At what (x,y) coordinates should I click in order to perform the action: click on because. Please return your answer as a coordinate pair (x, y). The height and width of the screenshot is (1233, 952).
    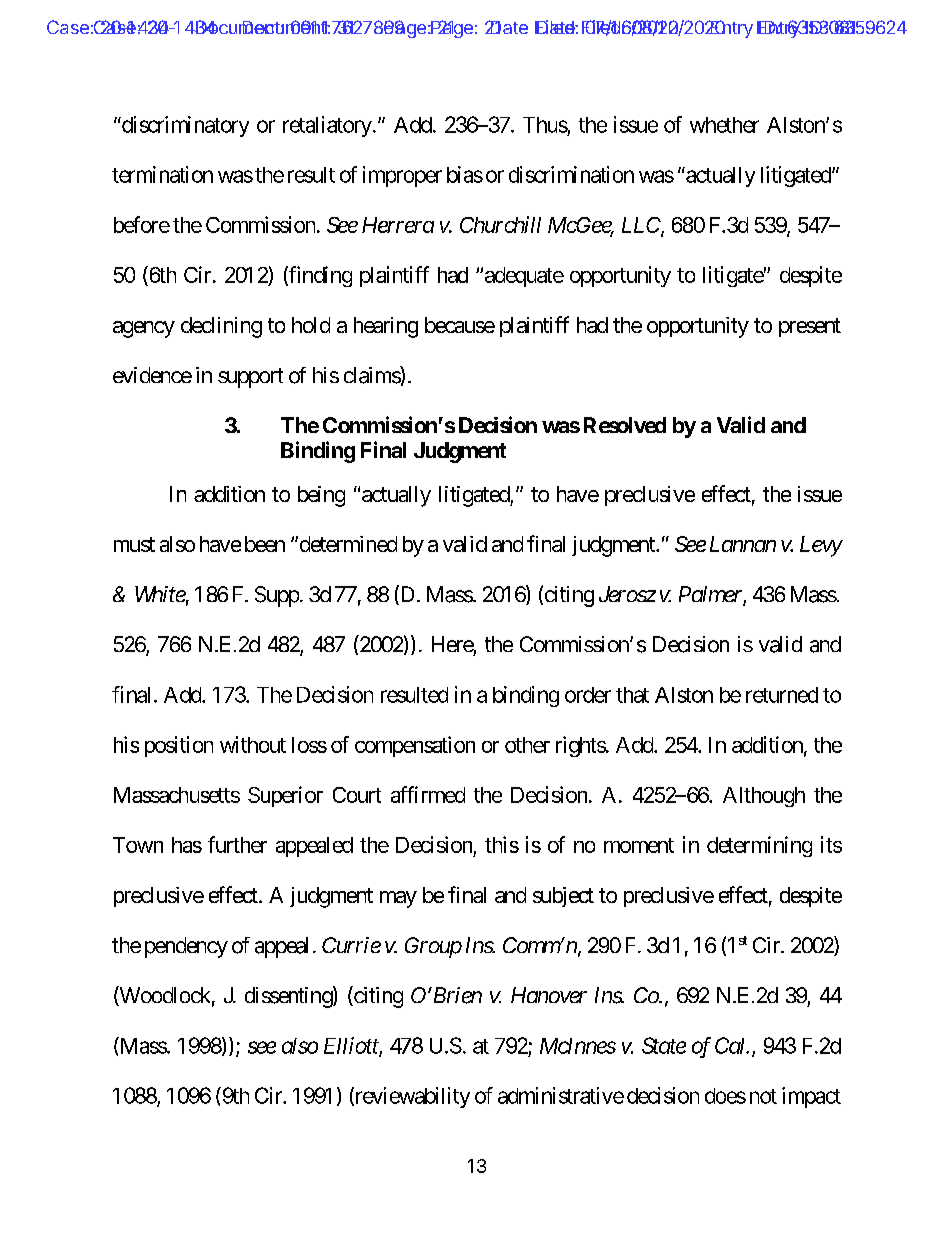
    Looking at the image, I should click on (460, 325).
